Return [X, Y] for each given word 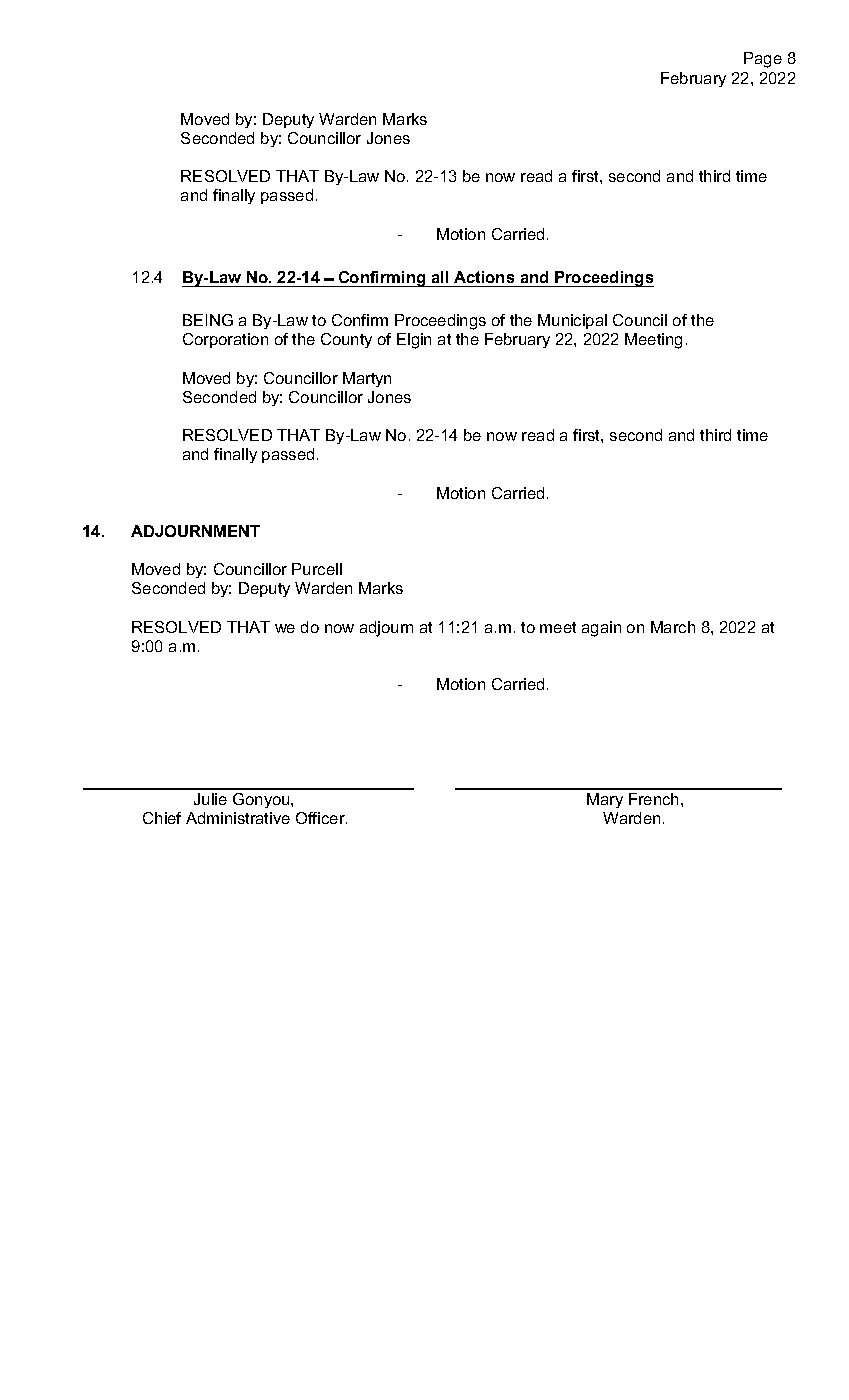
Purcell [317, 569]
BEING [208, 320]
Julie [210, 799]
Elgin [414, 341]
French [653, 799]
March [673, 627]
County [346, 340]
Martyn [367, 379]
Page [763, 60]
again [601, 629]
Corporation [225, 340]
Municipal [572, 321]
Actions [484, 277]
